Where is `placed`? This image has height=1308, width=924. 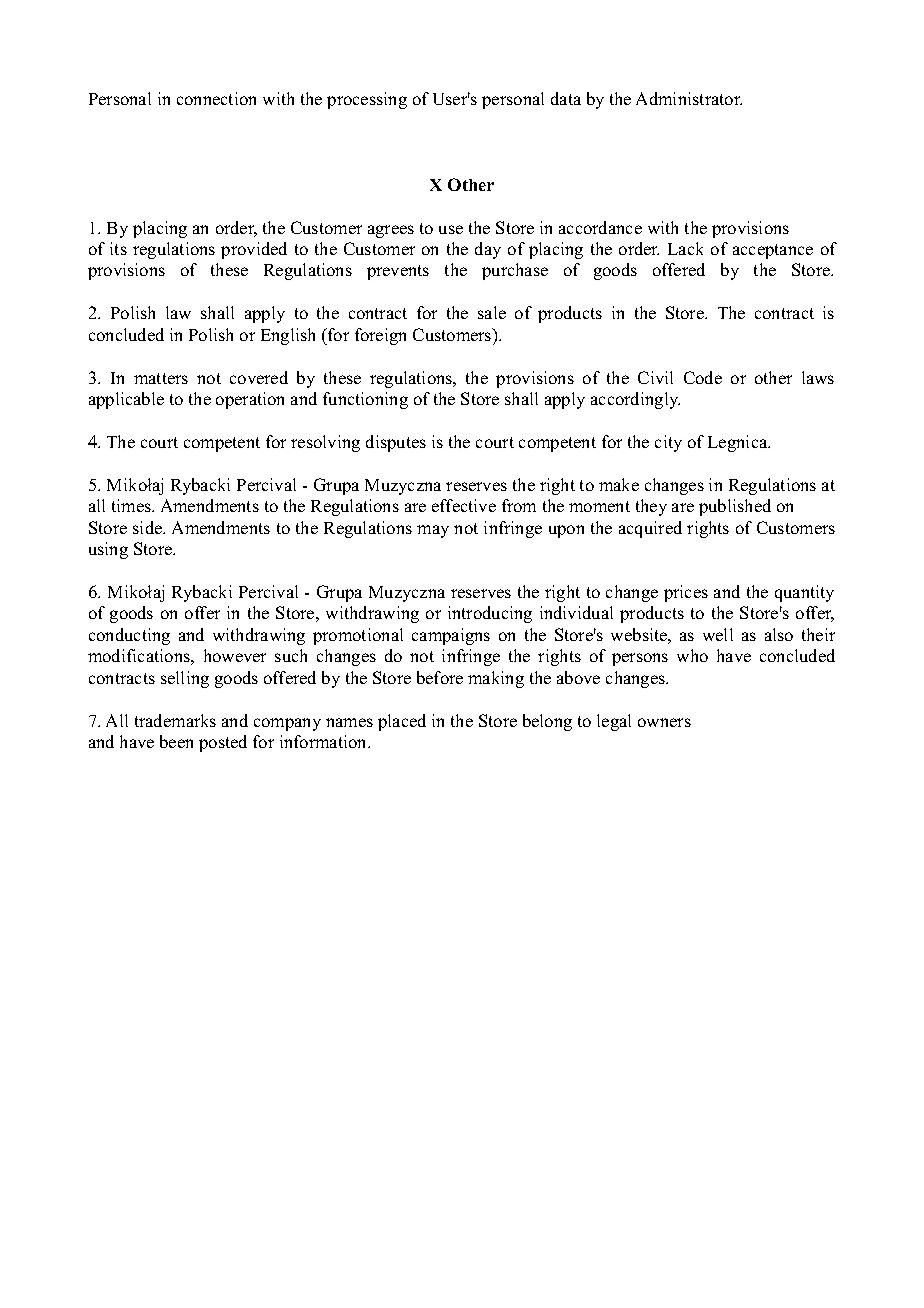
placed is located at coordinates (402, 722).
